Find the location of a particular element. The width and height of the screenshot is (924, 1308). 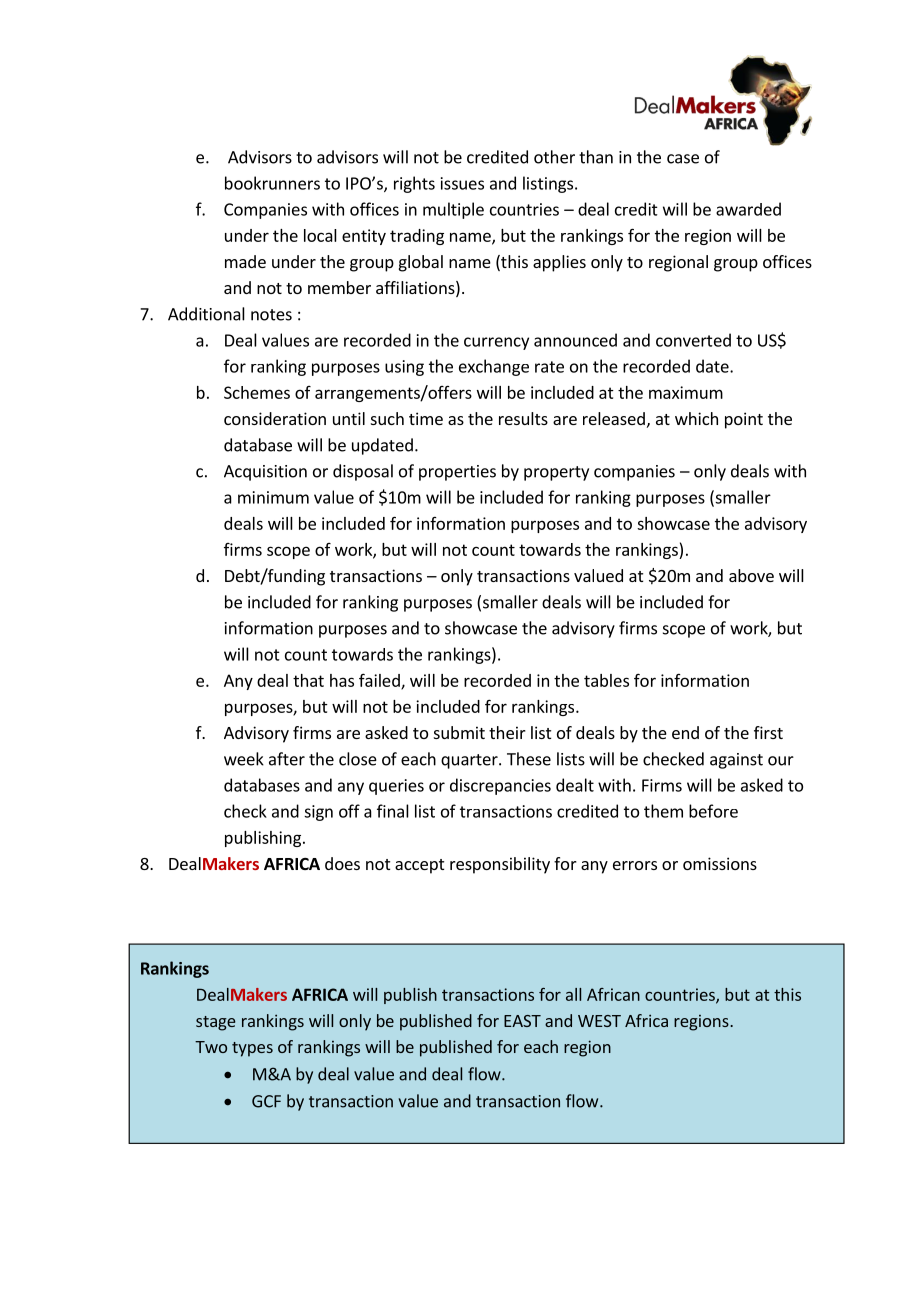

their is located at coordinates (507, 732).
